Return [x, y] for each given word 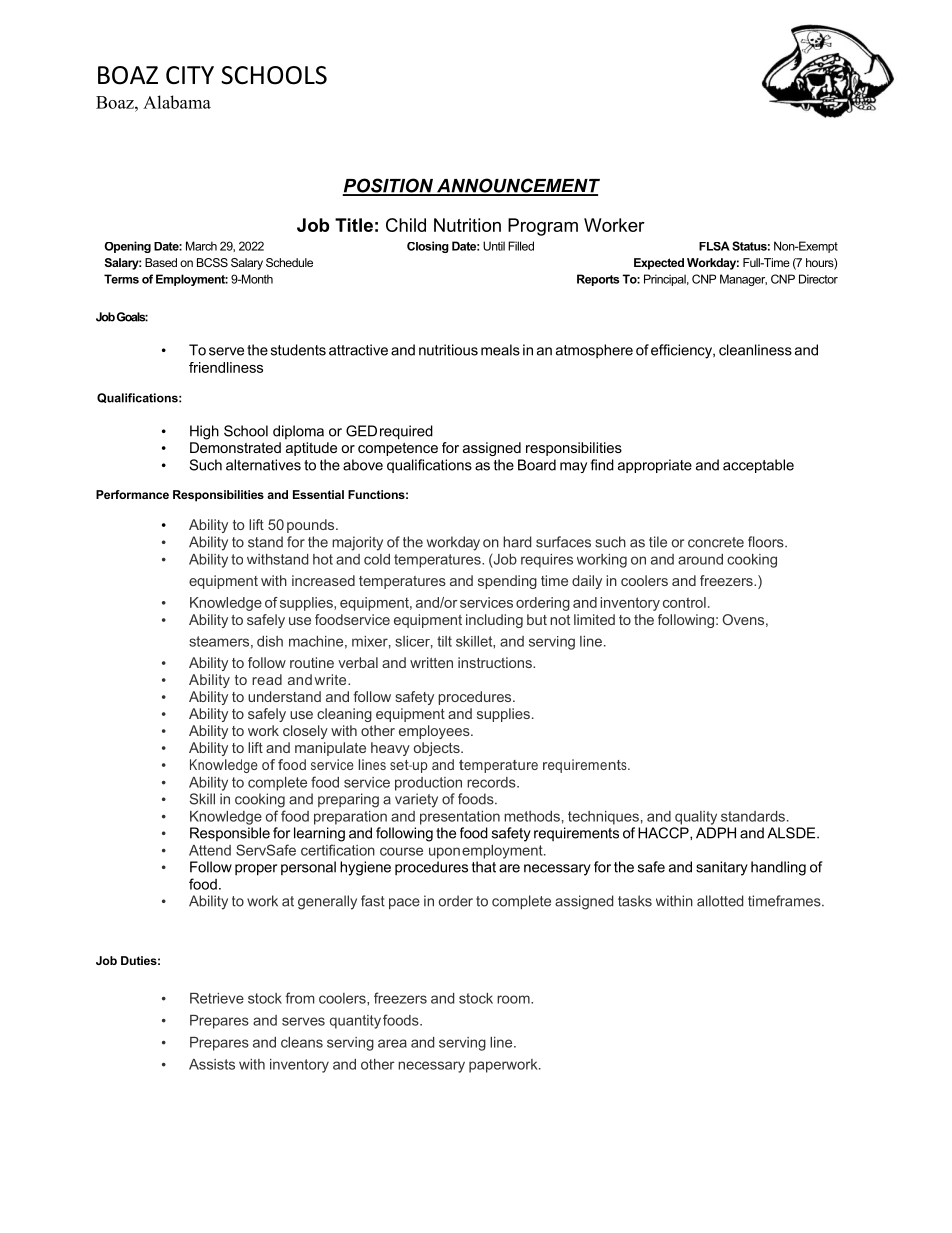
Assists [212, 1064]
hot [323, 559]
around [700, 559]
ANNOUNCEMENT [517, 186]
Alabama [177, 102]
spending [507, 582]
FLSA [714, 246]
